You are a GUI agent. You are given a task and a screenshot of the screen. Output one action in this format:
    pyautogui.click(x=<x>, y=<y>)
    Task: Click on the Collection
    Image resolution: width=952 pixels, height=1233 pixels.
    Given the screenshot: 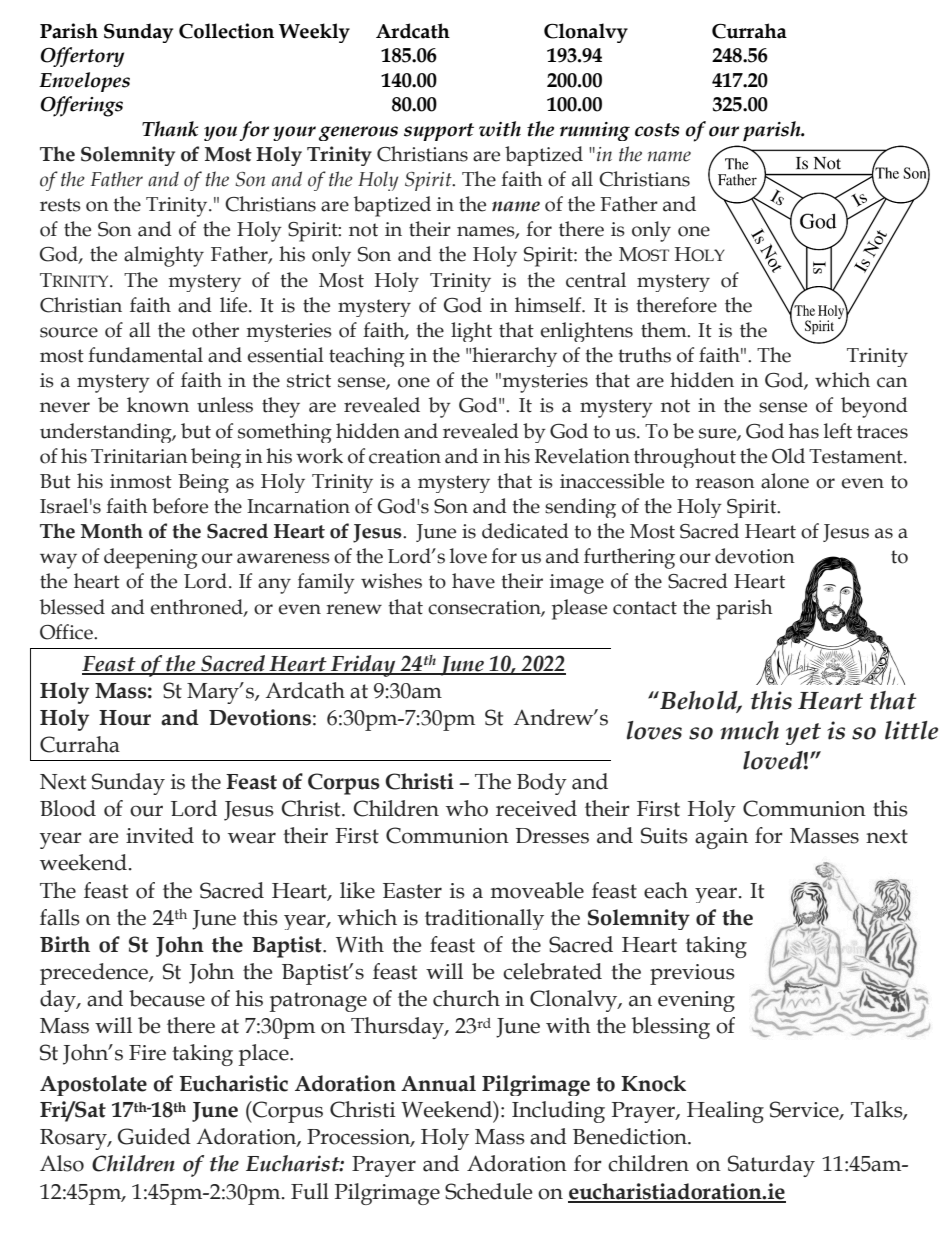 What is the action you would take?
    pyautogui.click(x=226, y=31)
